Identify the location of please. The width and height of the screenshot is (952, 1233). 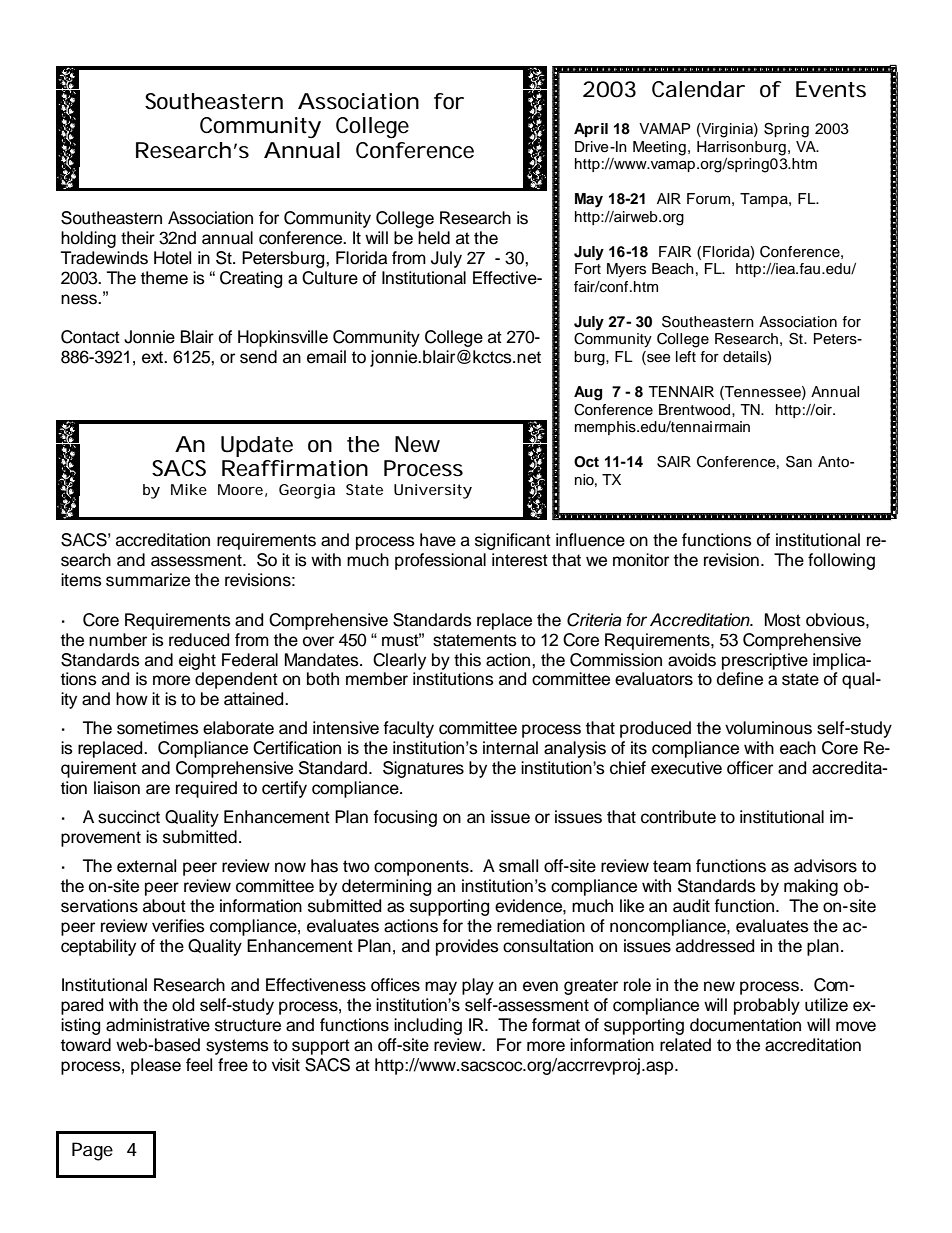
(156, 1066).
